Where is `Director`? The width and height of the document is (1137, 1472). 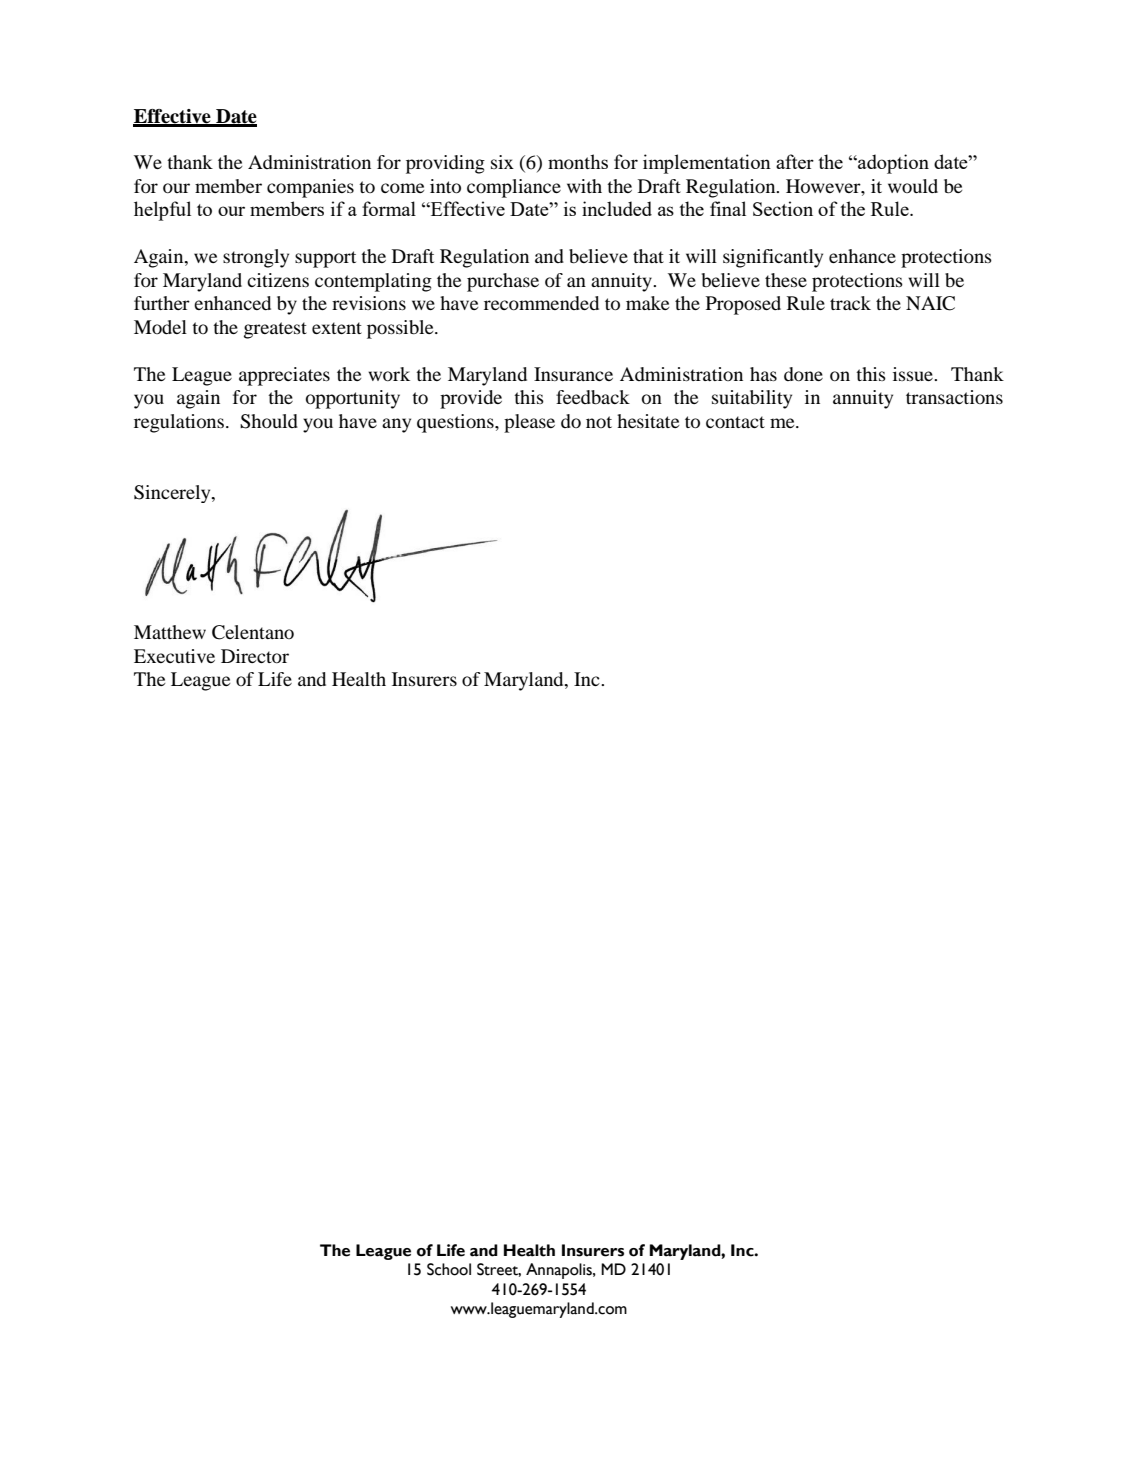
Director is located at coordinates (255, 656).
